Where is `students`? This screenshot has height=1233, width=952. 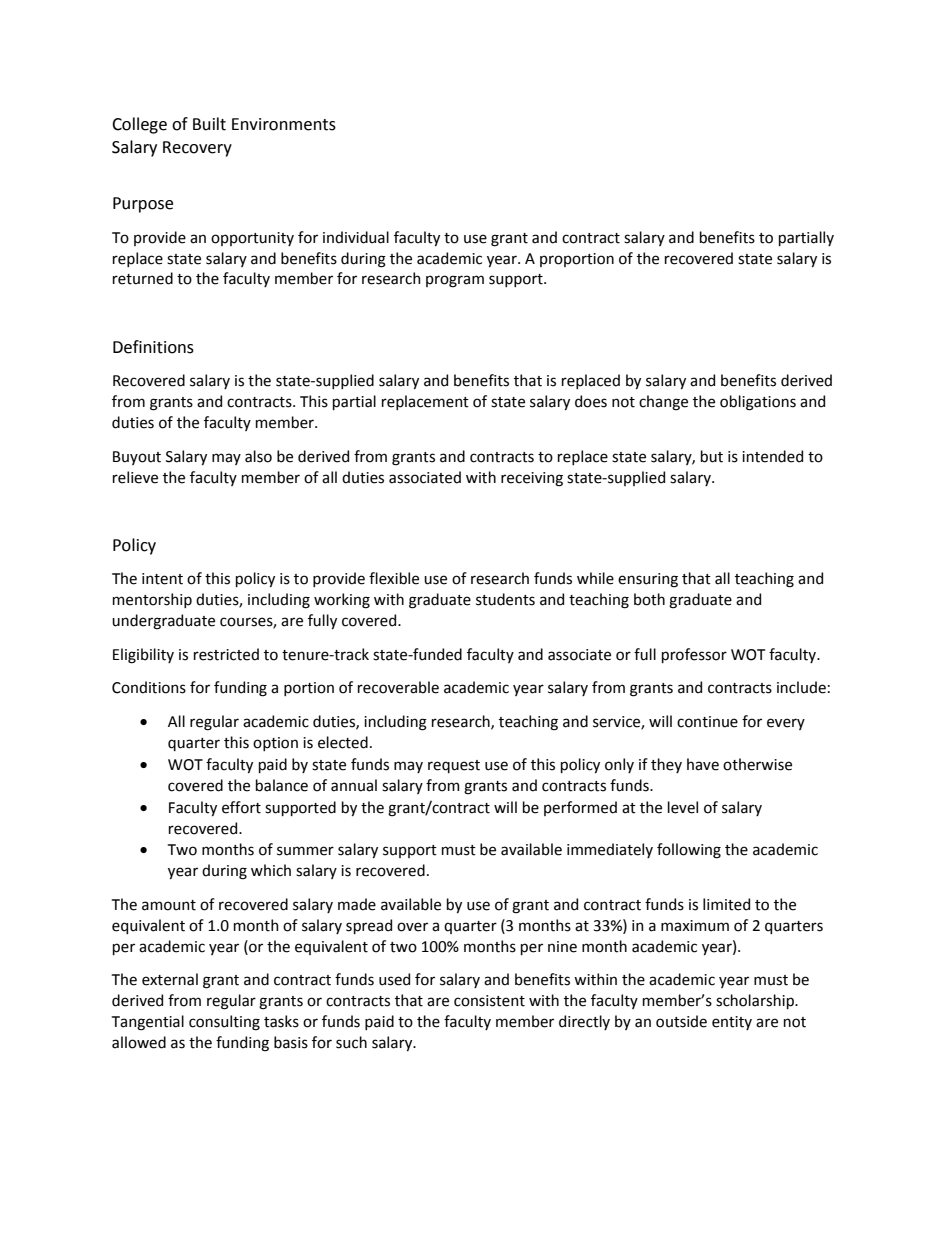 students is located at coordinates (505, 599).
